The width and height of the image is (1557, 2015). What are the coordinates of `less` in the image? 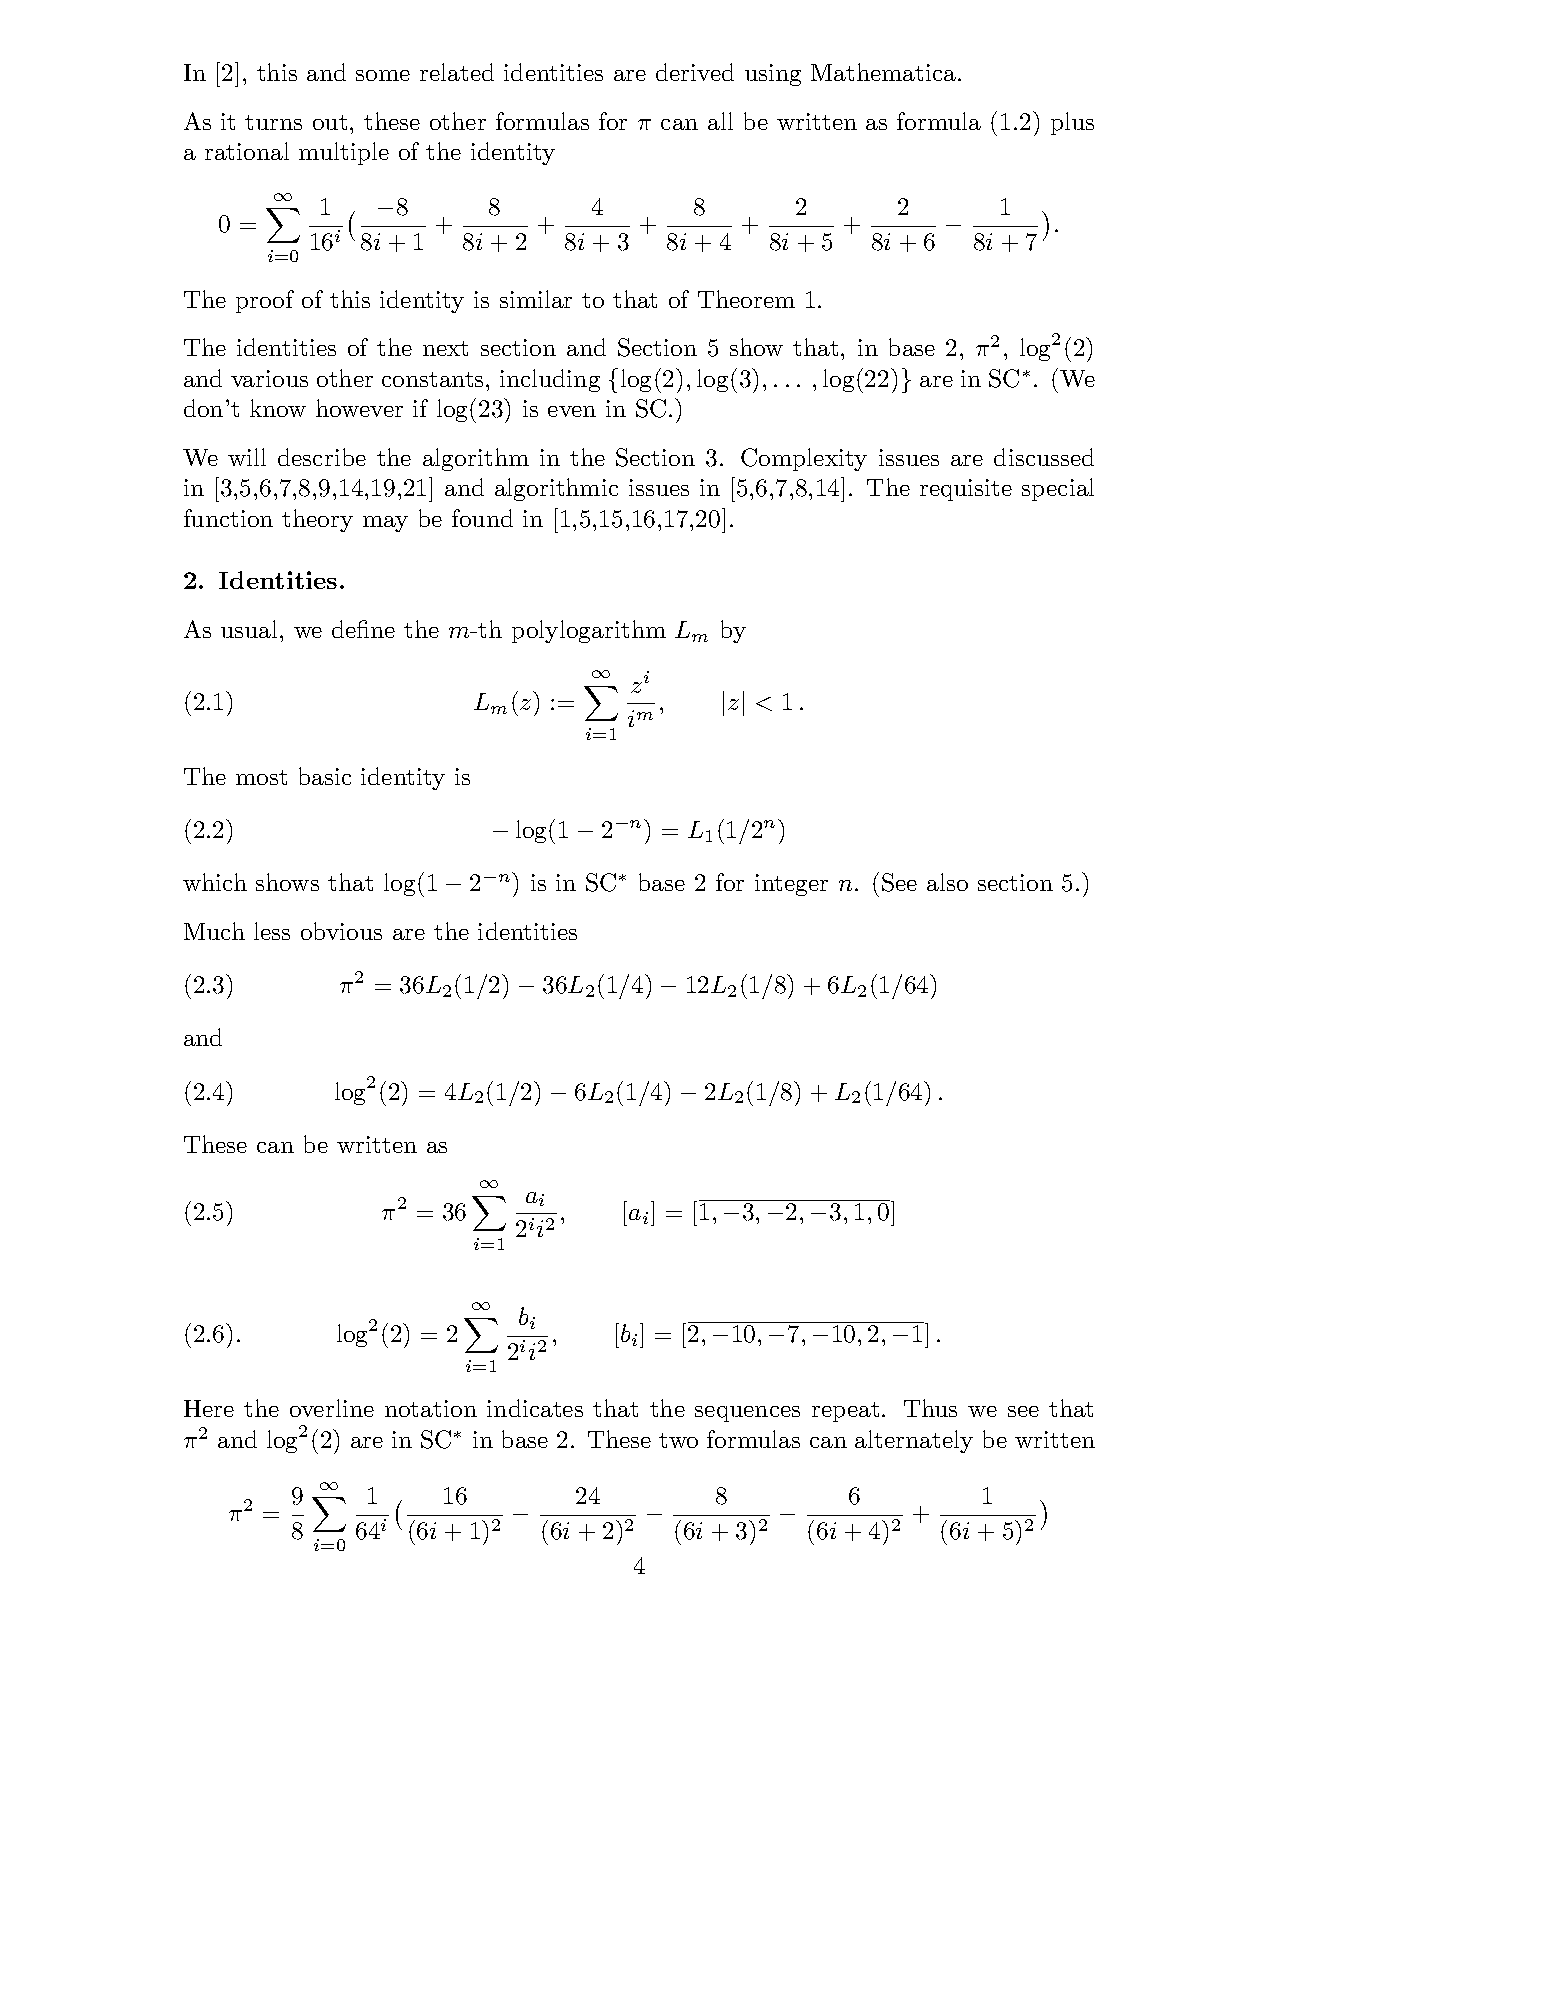 It's located at (272, 931).
